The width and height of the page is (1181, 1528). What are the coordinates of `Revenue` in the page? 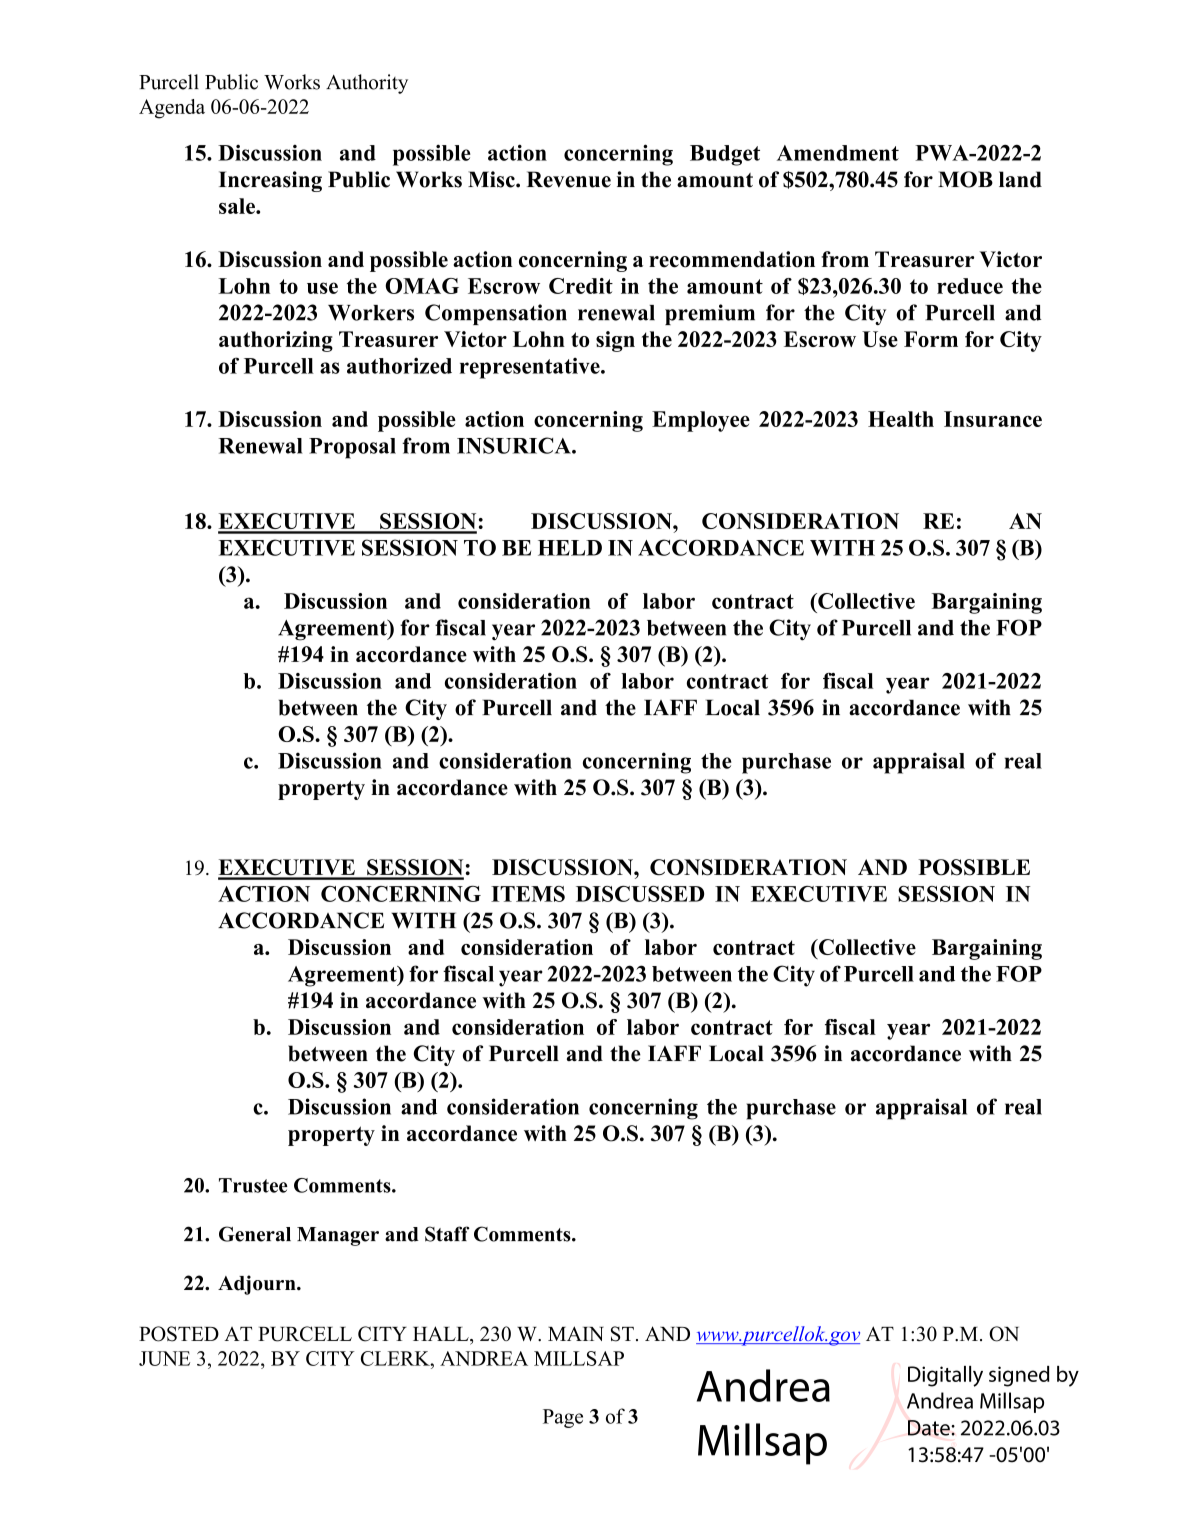 It's located at (569, 179).
